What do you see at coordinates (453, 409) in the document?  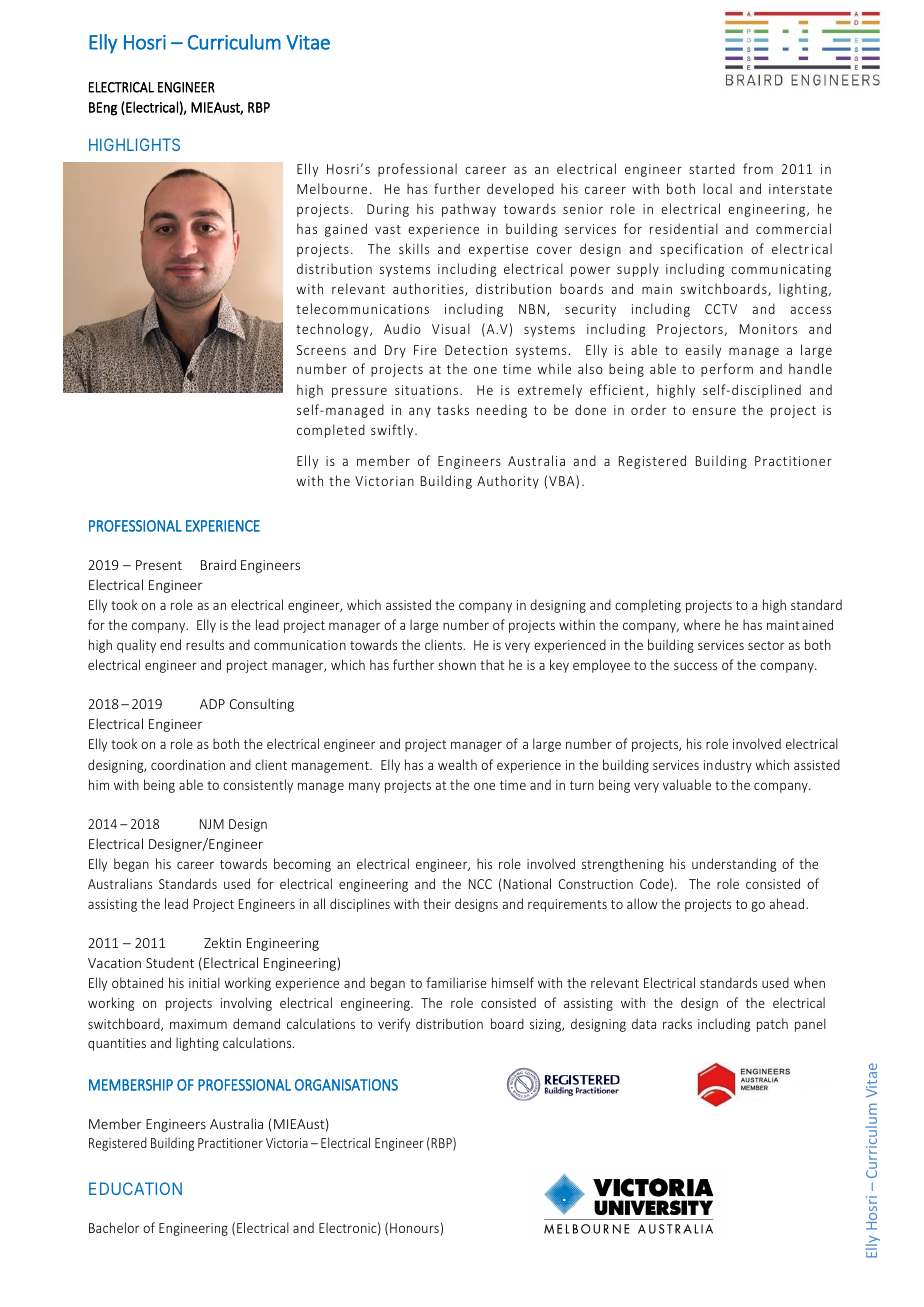 I see `tasks` at bounding box center [453, 409].
